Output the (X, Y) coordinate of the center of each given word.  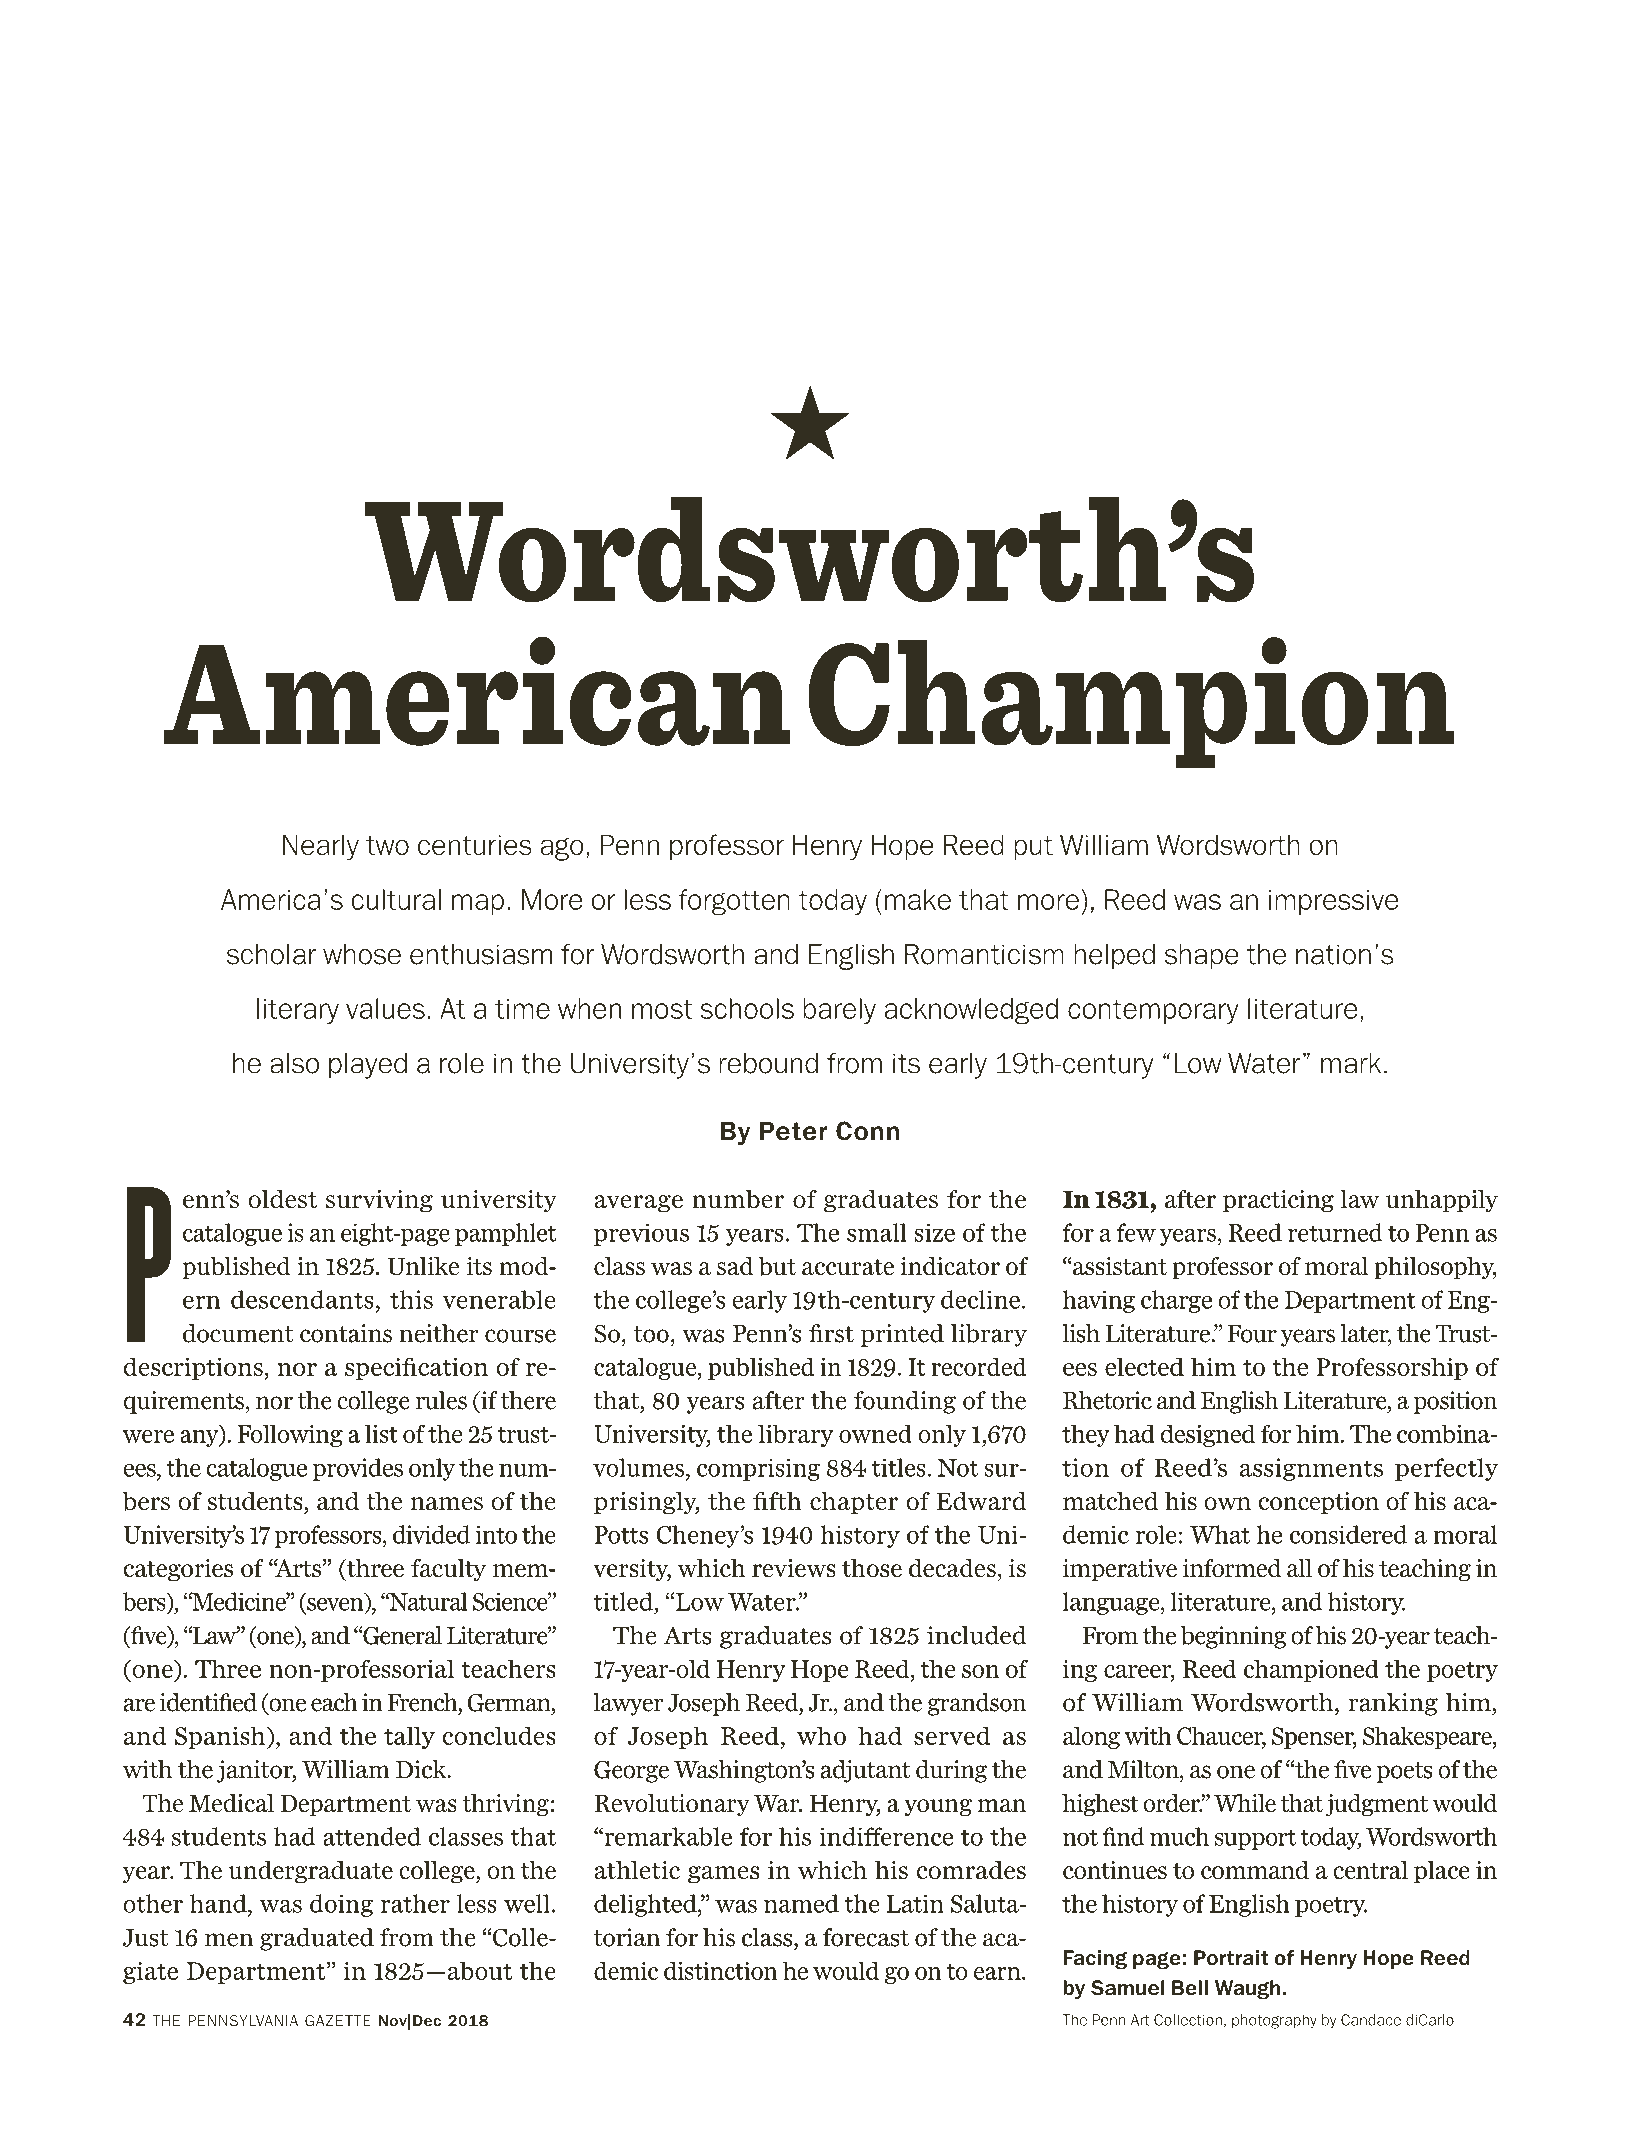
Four (1252, 1334)
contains (346, 1333)
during (951, 1771)
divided (431, 1534)
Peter (794, 1131)
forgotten (734, 902)
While (1245, 1803)
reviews (794, 1568)
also (294, 1063)
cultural (396, 899)
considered (1348, 1534)
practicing (1278, 1201)
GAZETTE (338, 2021)
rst (838, 1334)
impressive (1334, 902)
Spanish (221, 1737)
